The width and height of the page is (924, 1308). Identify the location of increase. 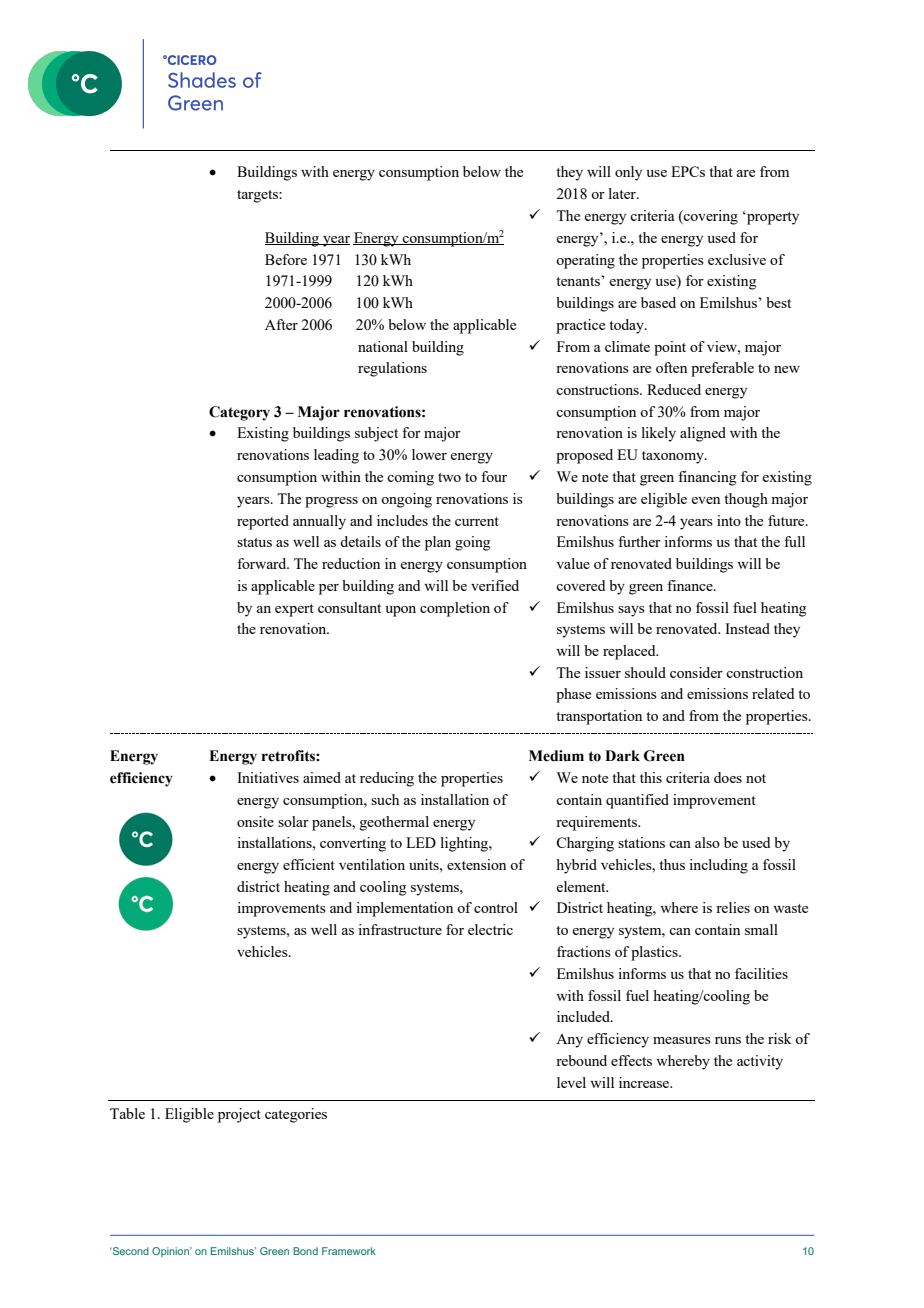
(645, 1082).
